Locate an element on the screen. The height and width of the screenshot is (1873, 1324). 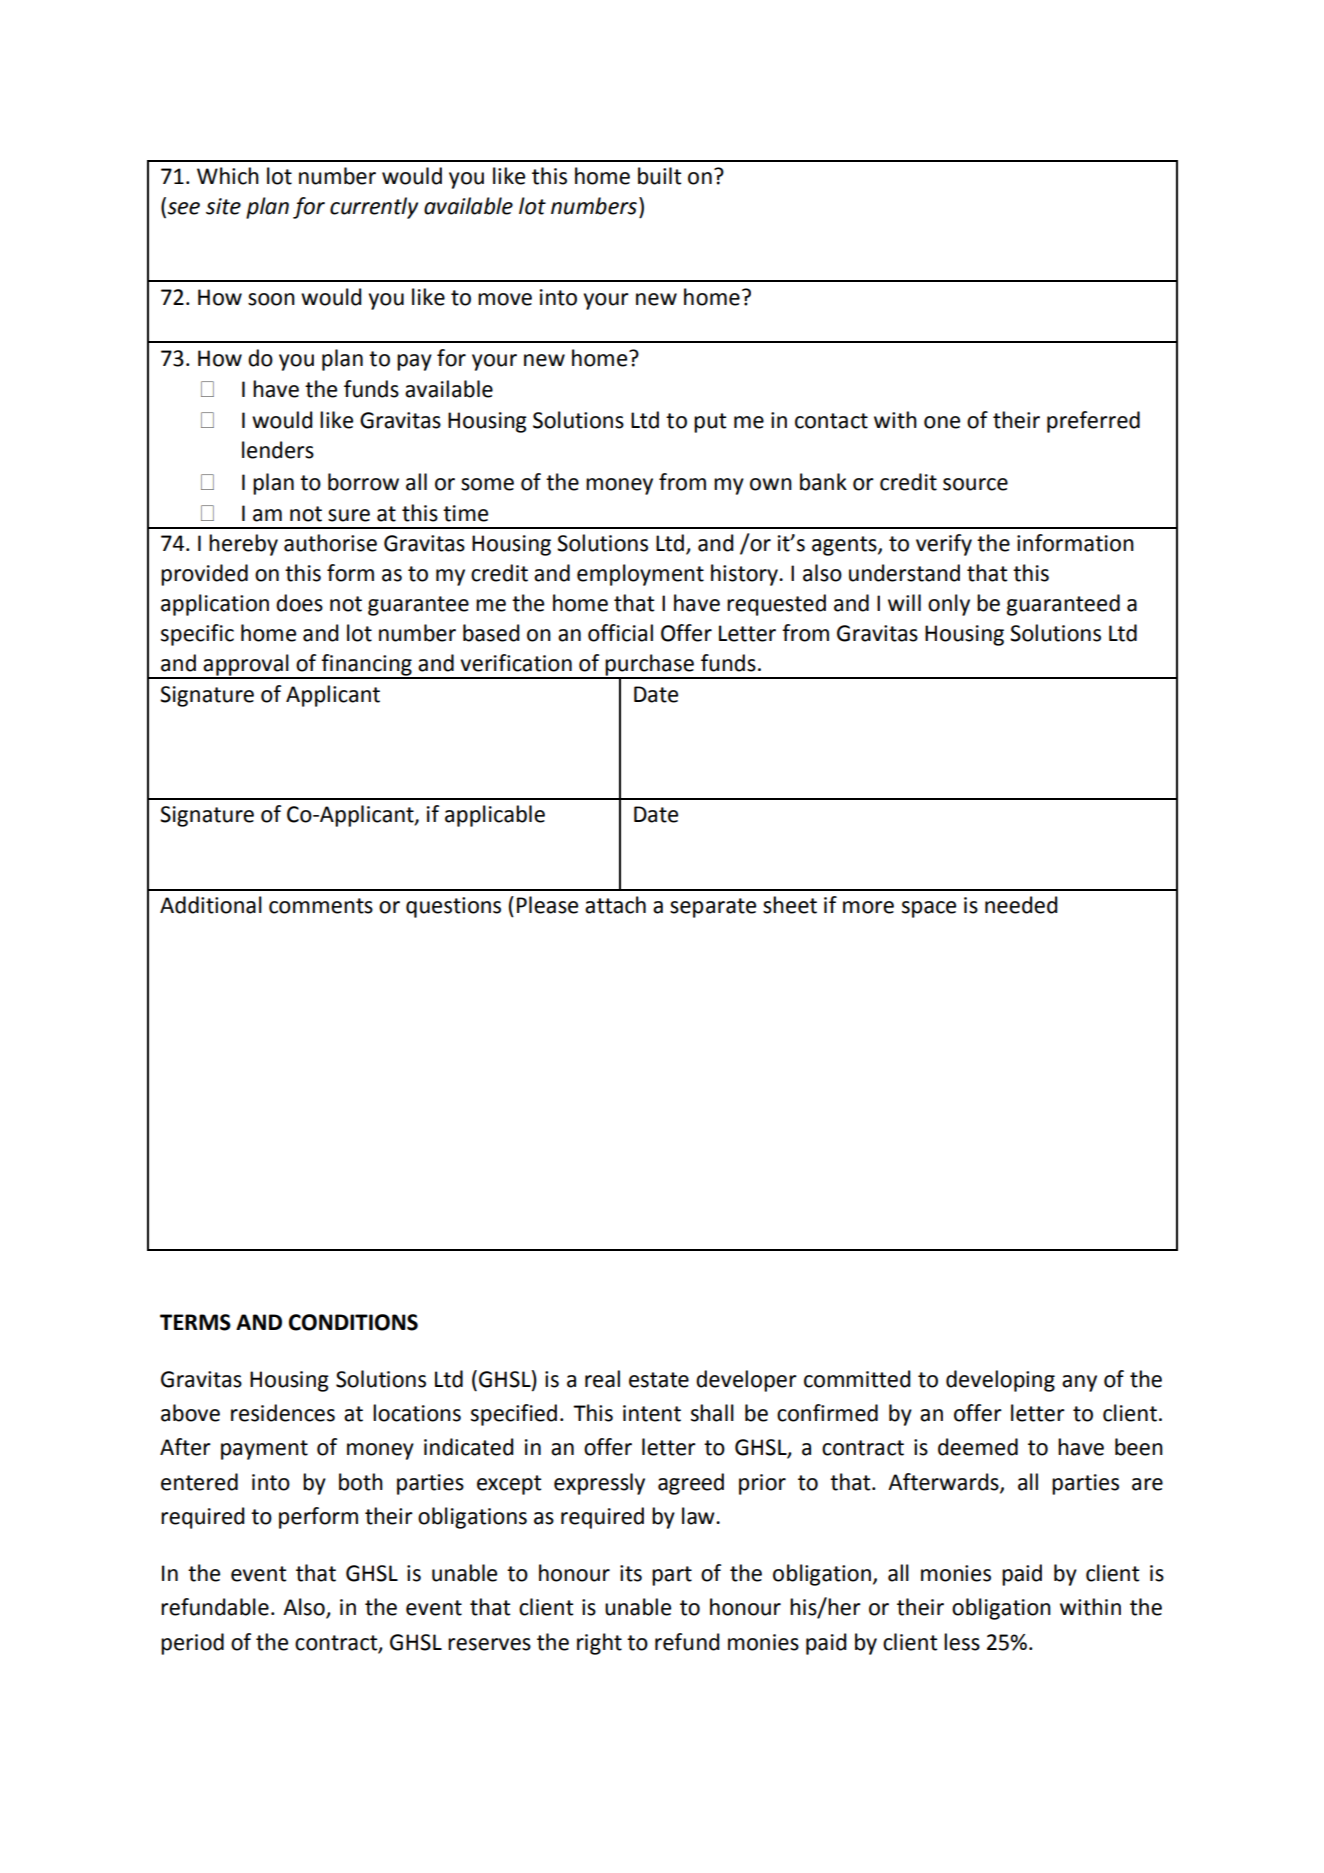
official is located at coordinates (620, 633).
